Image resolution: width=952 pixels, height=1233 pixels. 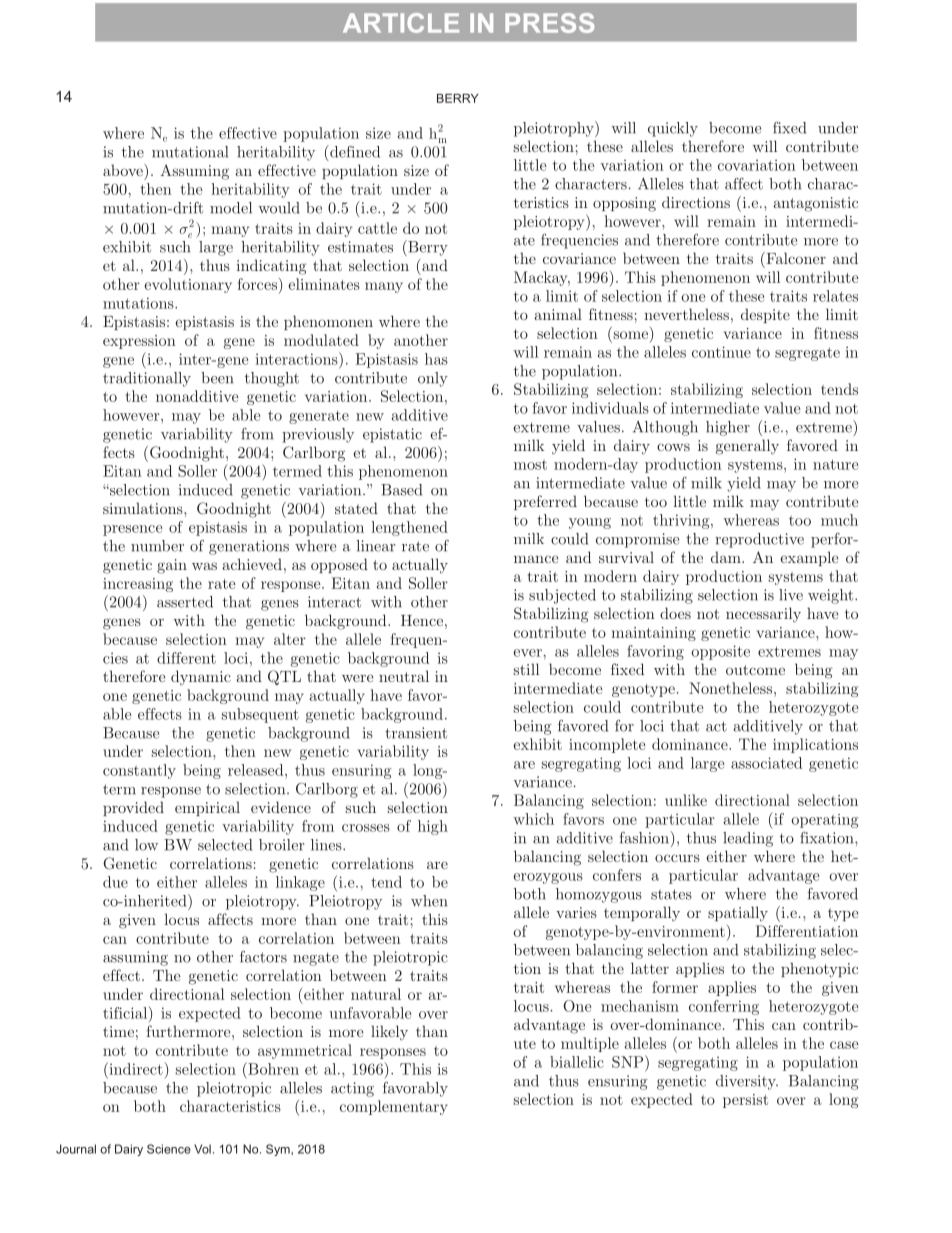 What do you see at coordinates (354, 151) in the page?
I see `defined` at bounding box center [354, 151].
